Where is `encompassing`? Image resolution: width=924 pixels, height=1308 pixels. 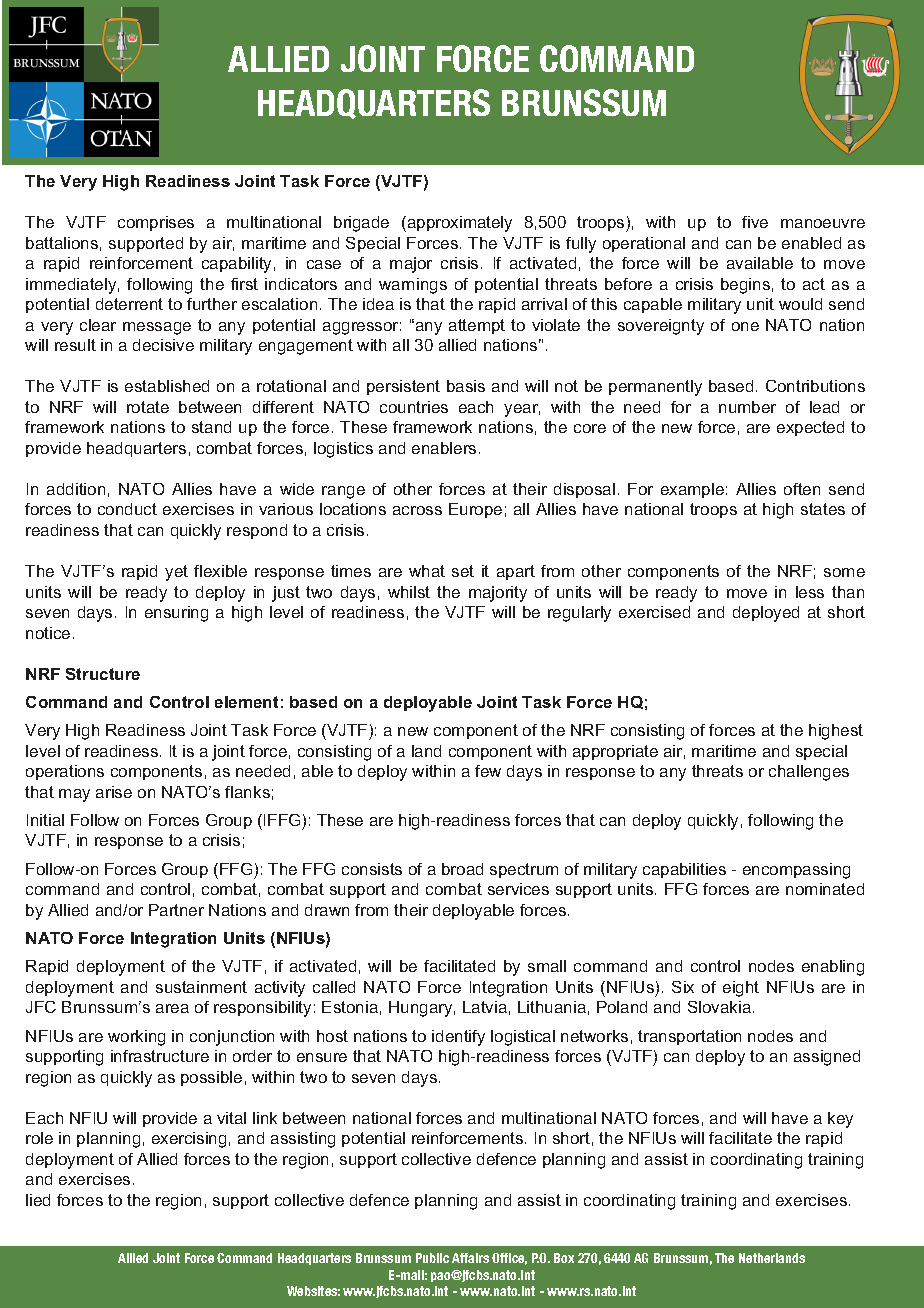 encompassing is located at coordinates (796, 871).
